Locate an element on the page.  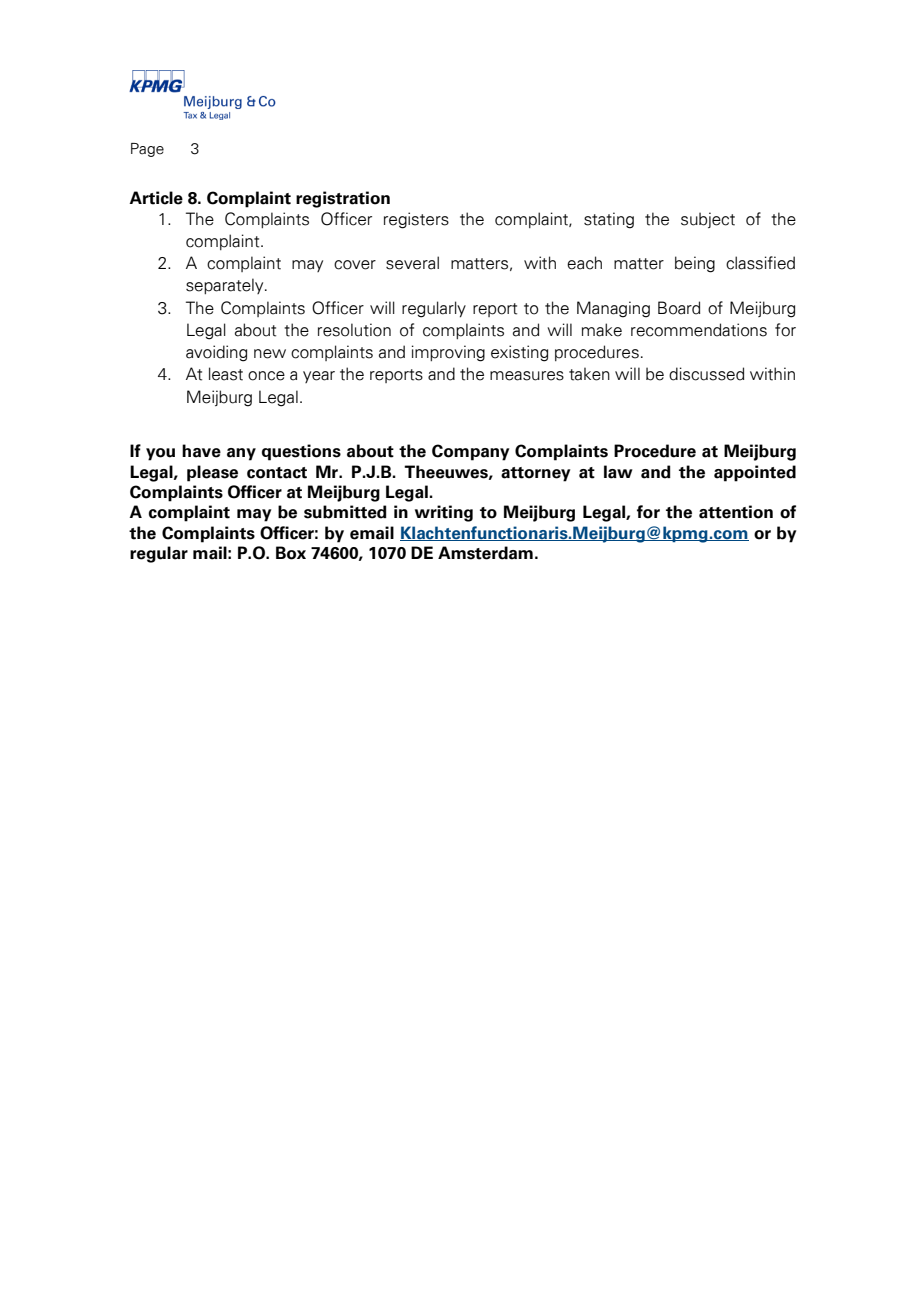
law is located at coordinates (618, 472).
